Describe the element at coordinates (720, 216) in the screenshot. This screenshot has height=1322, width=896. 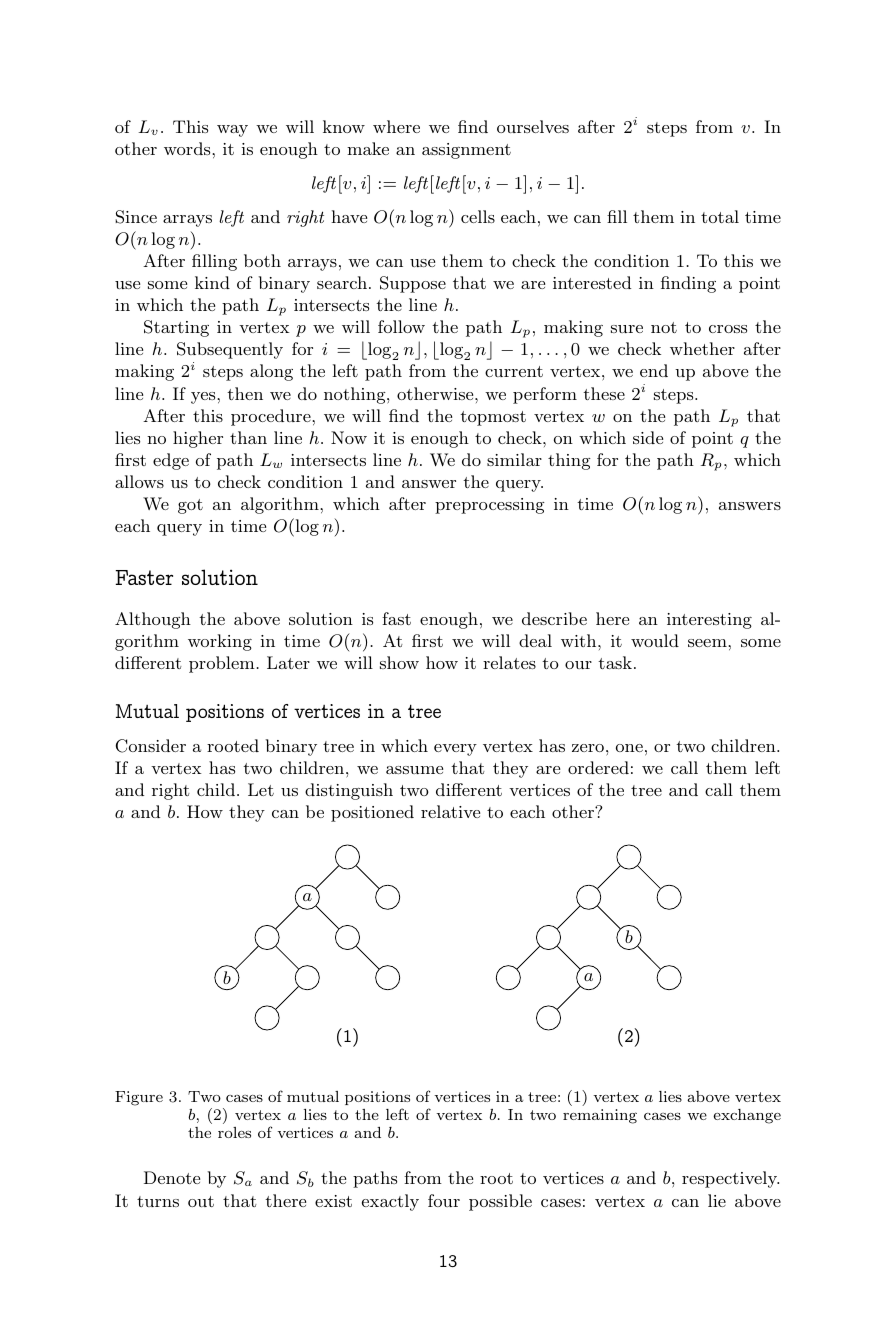
I see `total` at that location.
